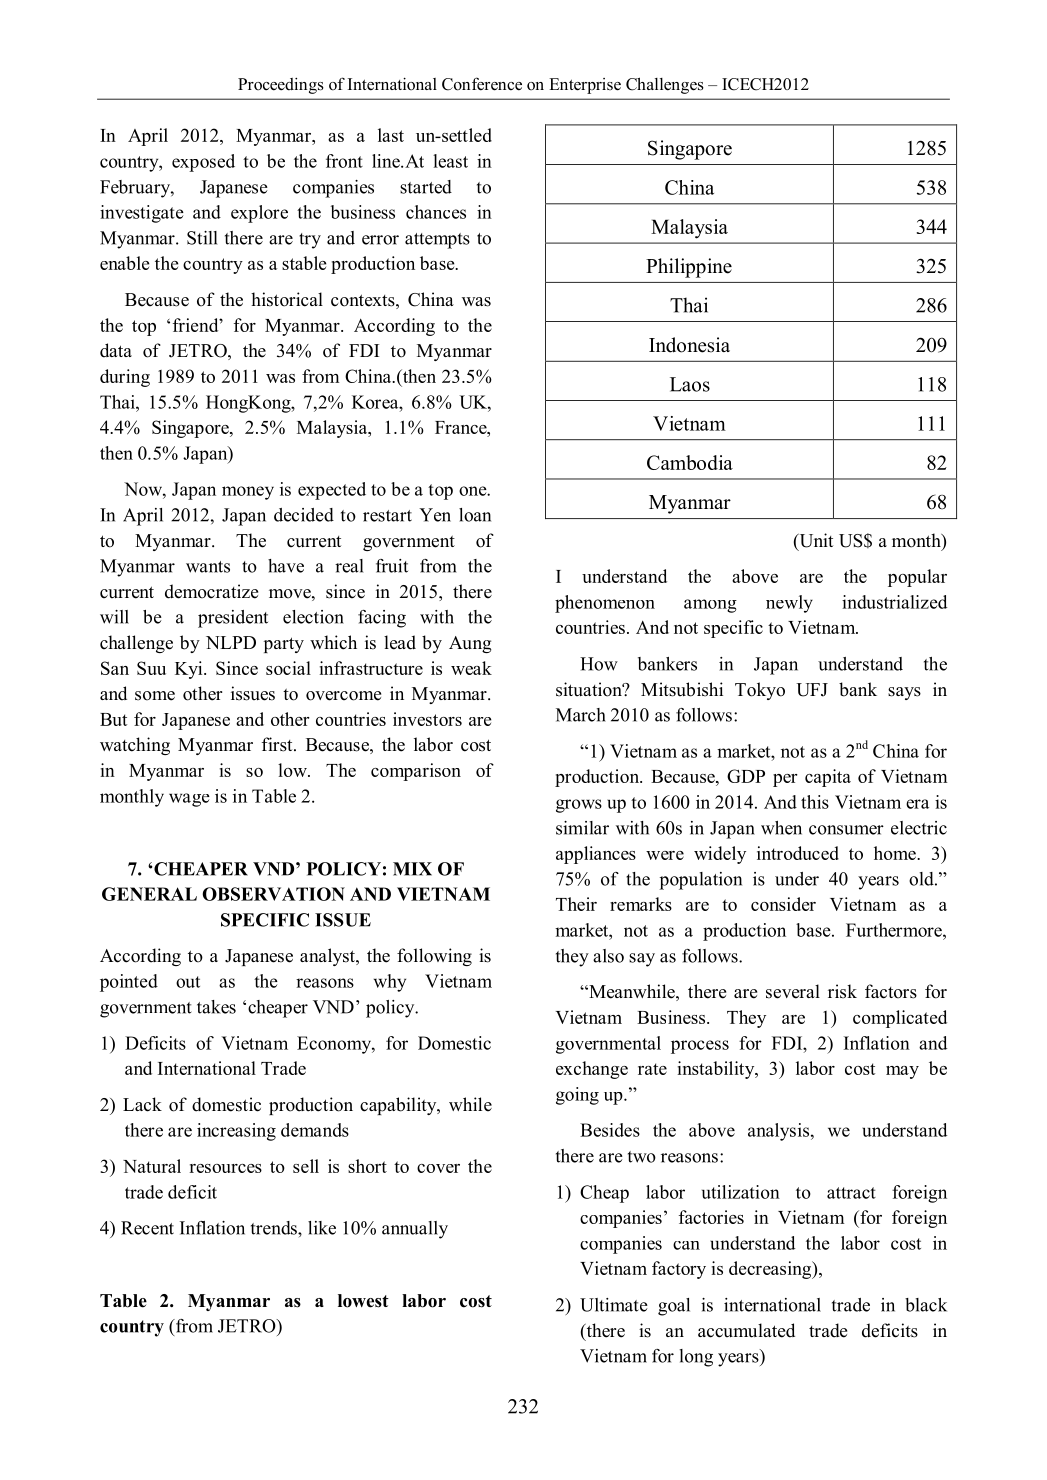 The height and width of the document is (1480, 1047). Describe the element at coordinates (147, 1228) in the document. I see `Recent` at that location.
